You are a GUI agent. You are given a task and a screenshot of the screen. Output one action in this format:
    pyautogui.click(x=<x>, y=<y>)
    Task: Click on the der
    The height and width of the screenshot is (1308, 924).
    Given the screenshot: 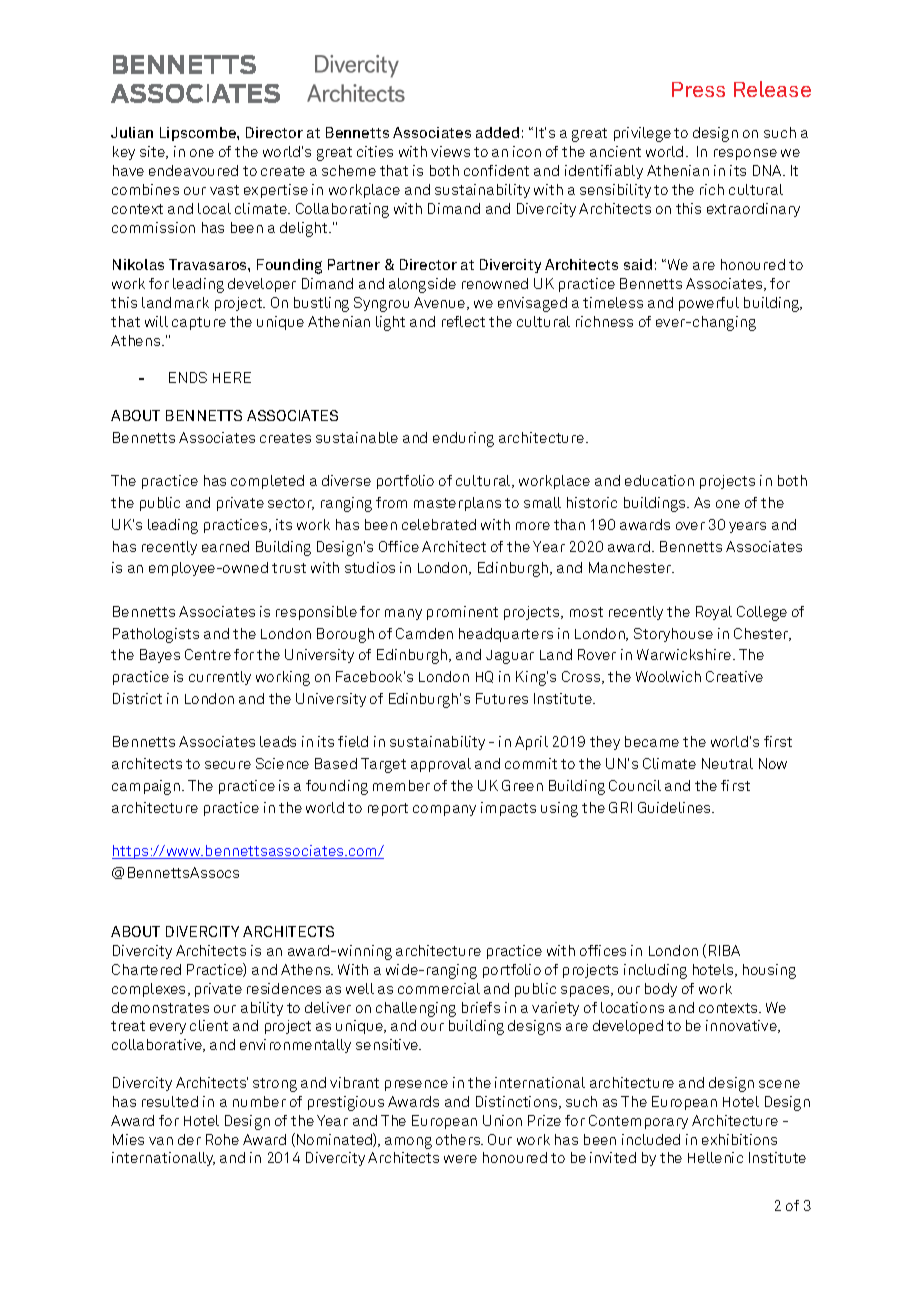 What is the action you would take?
    pyautogui.click(x=189, y=1139)
